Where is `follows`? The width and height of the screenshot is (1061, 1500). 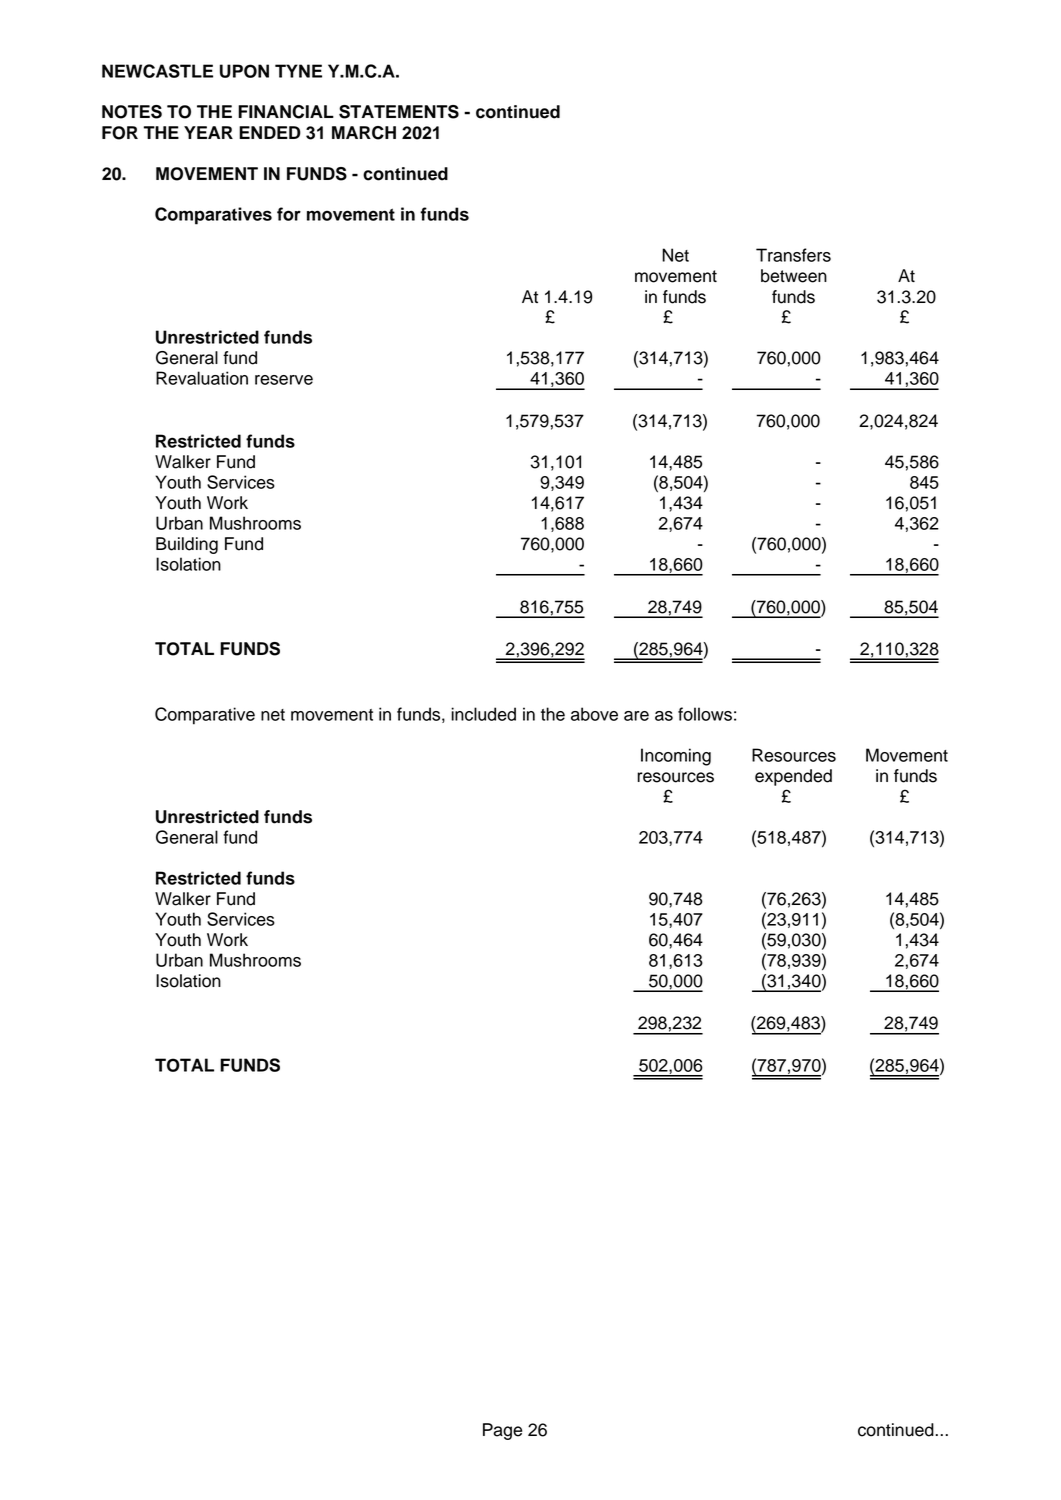 follows is located at coordinates (705, 714).
